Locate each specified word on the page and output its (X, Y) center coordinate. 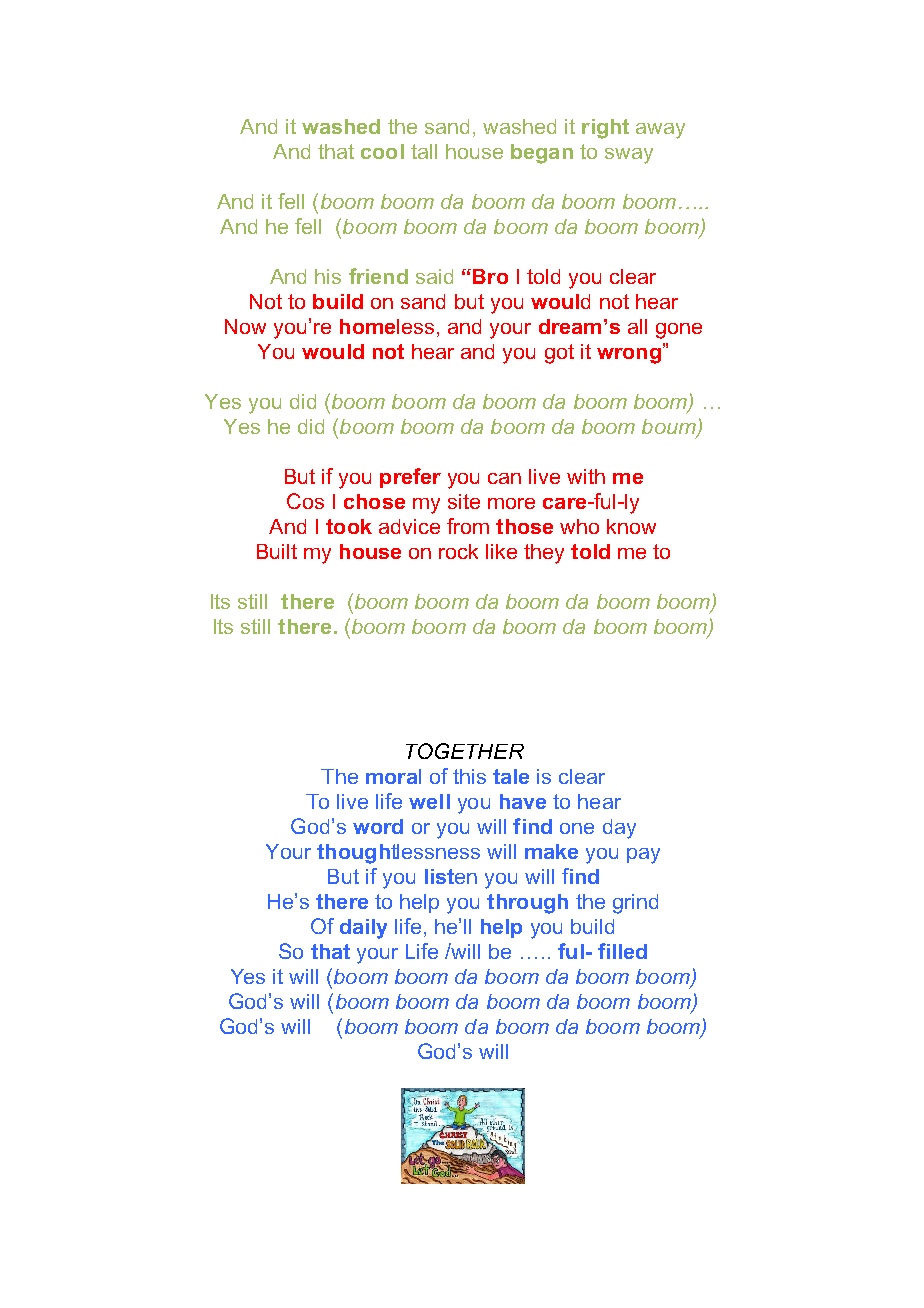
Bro (490, 276)
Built (277, 551)
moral (393, 776)
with (586, 476)
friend (378, 276)
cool (382, 151)
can (504, 478)
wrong (629, 356)
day (619, 829)
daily (363, 929)
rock (458, 551)
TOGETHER (465, 751)
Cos (305, 501)
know (631, 526)
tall (424, 151)
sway (629, 156)
